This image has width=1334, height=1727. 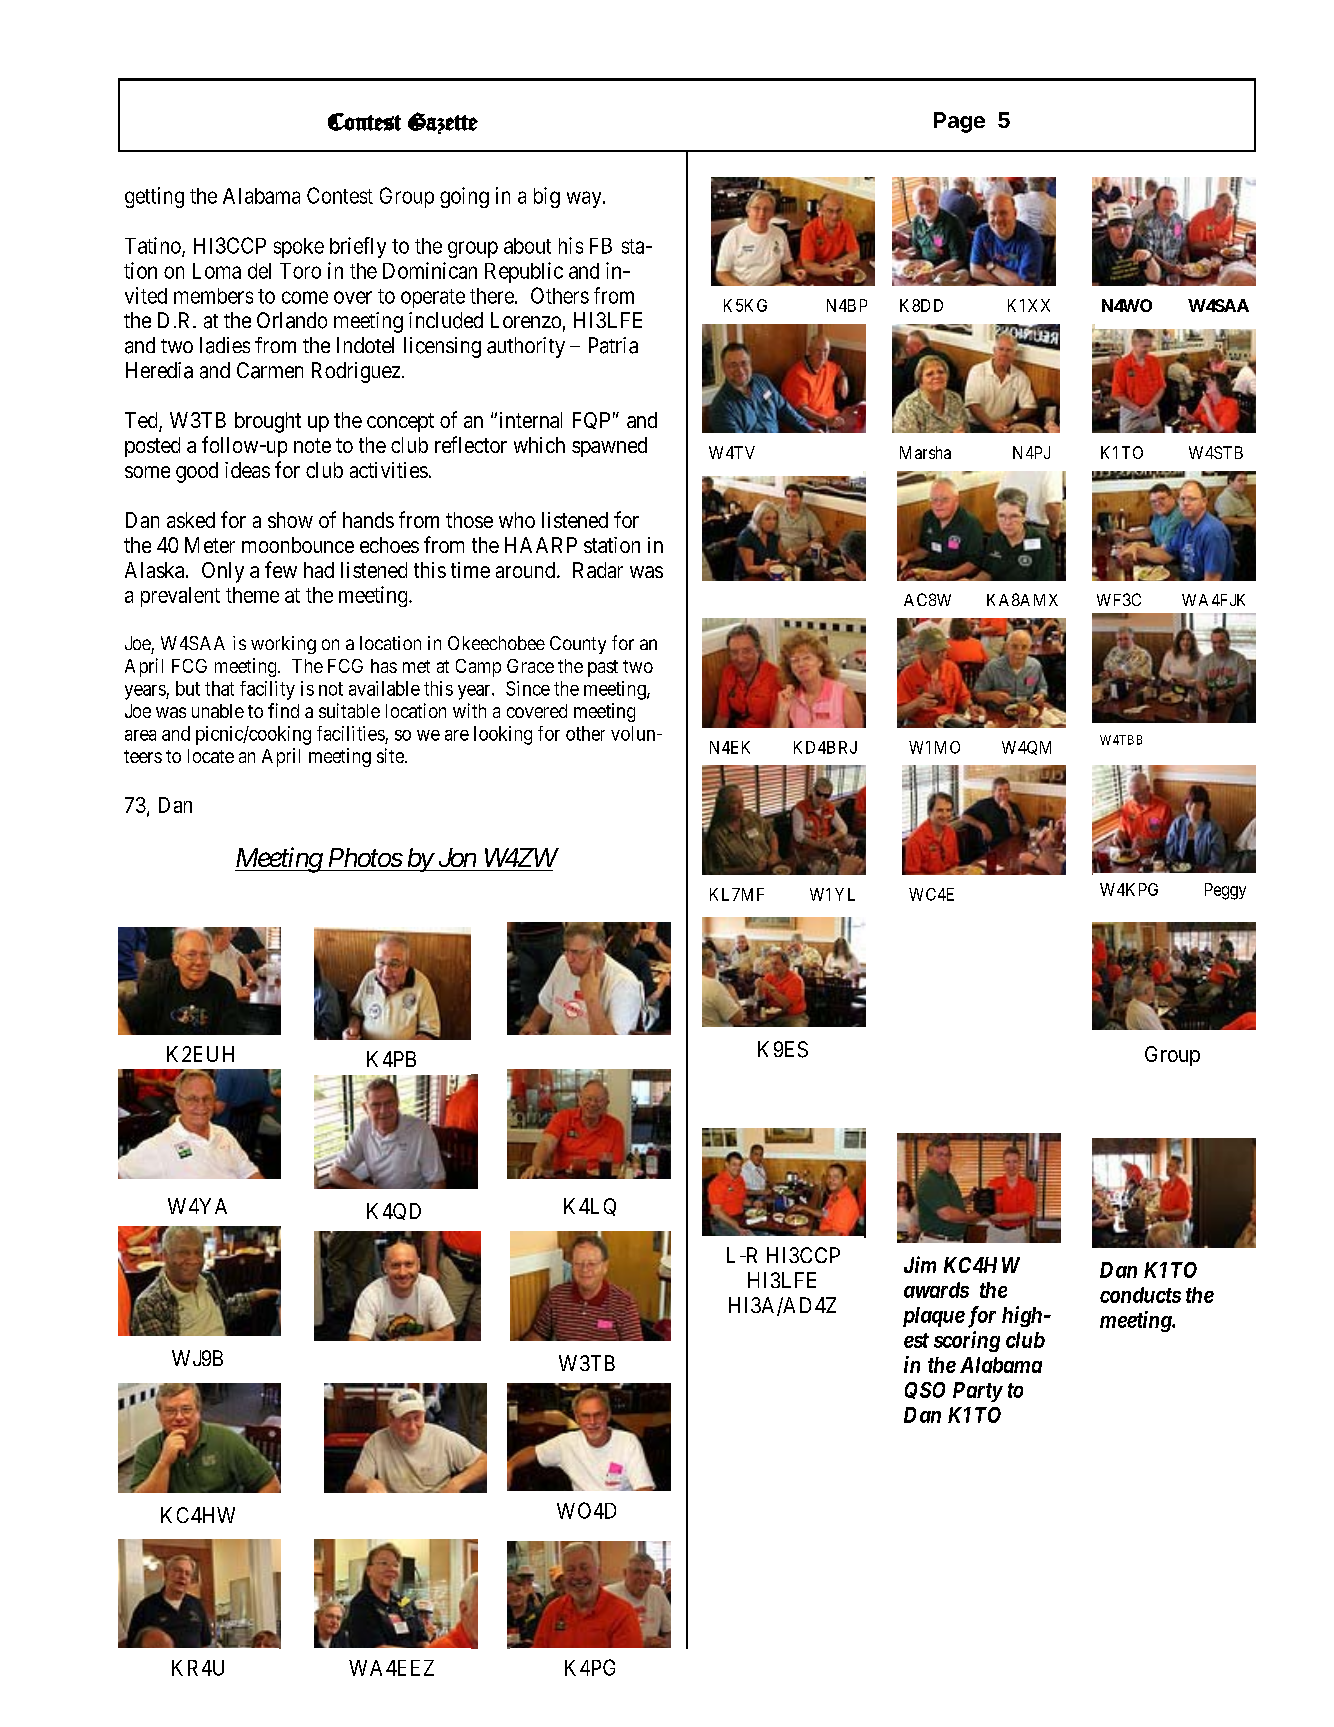 I want to click on Peggy, so click(x=1225, y=891).
